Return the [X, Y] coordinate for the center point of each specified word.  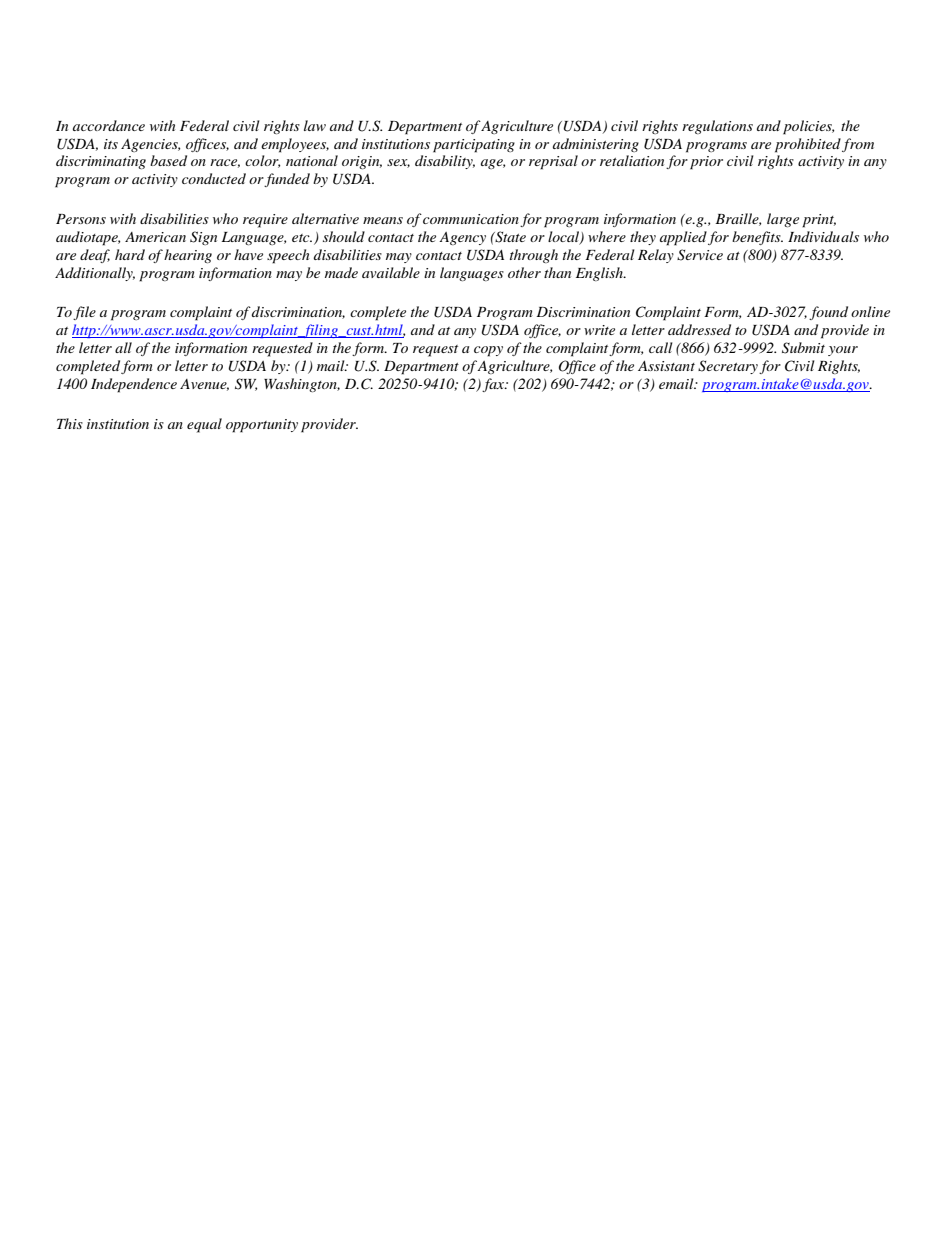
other [524, 272]
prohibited [808, 145]
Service [700, 255]
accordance [109, 125]
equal [204, 425]
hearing [188, 256]
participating [474, 146]
